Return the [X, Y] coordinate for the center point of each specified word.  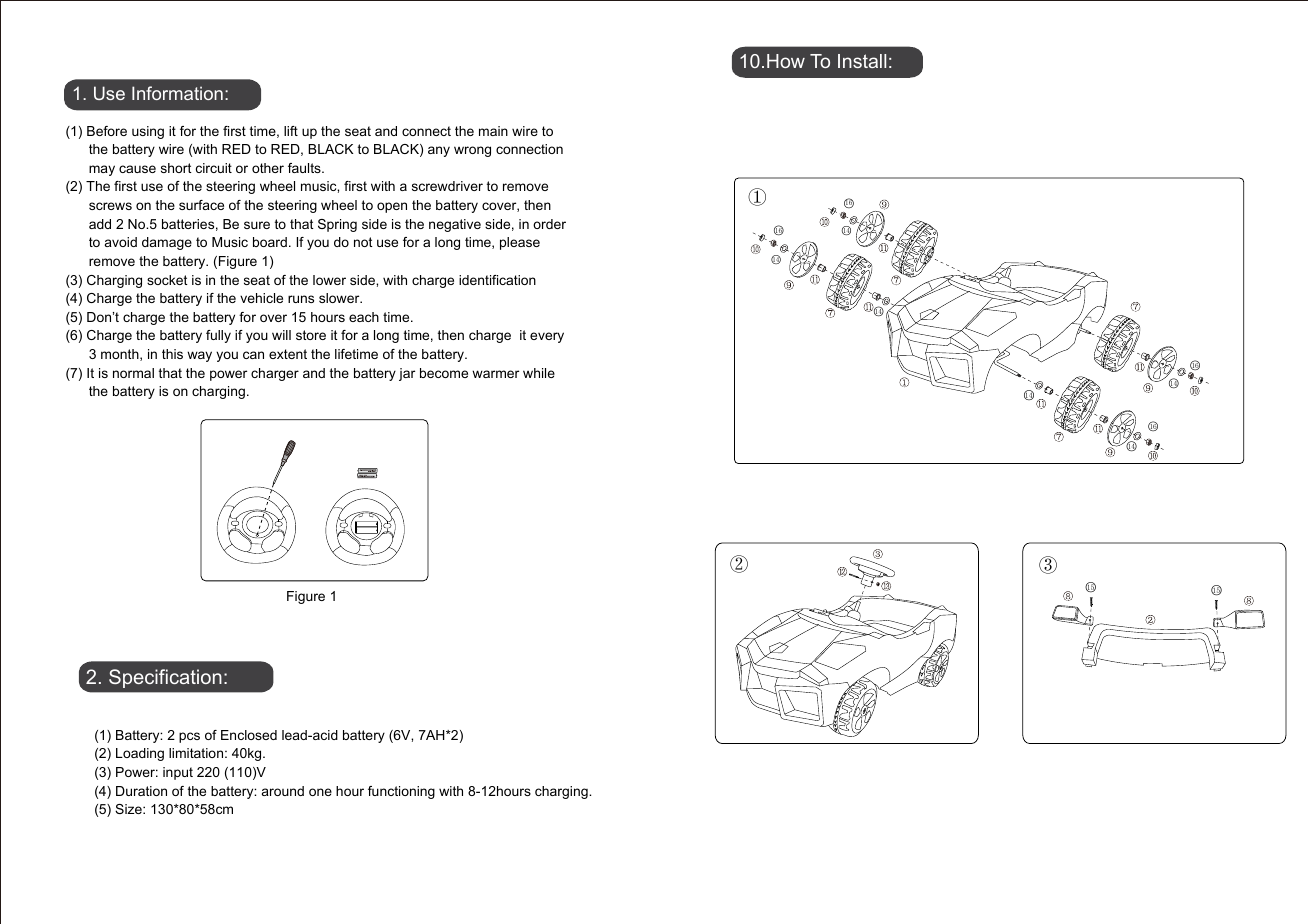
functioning [401, 792]
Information [177, 93]
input [178, 773]
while [539, 373]
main [493, 131]
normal [133, 373]
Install [862, 61]
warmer [495, 374]
